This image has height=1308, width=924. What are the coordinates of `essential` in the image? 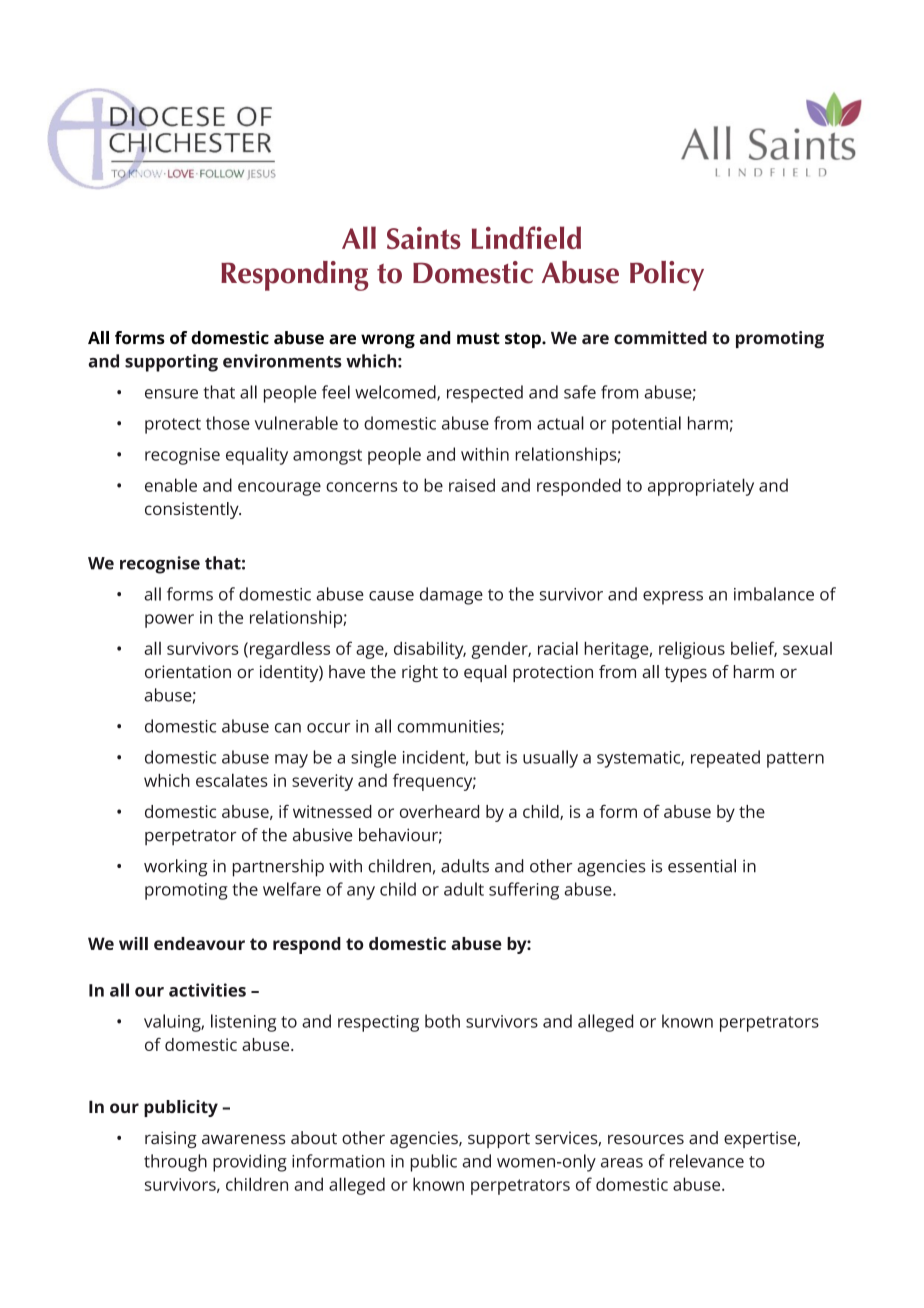 It's located at (702, 866).
